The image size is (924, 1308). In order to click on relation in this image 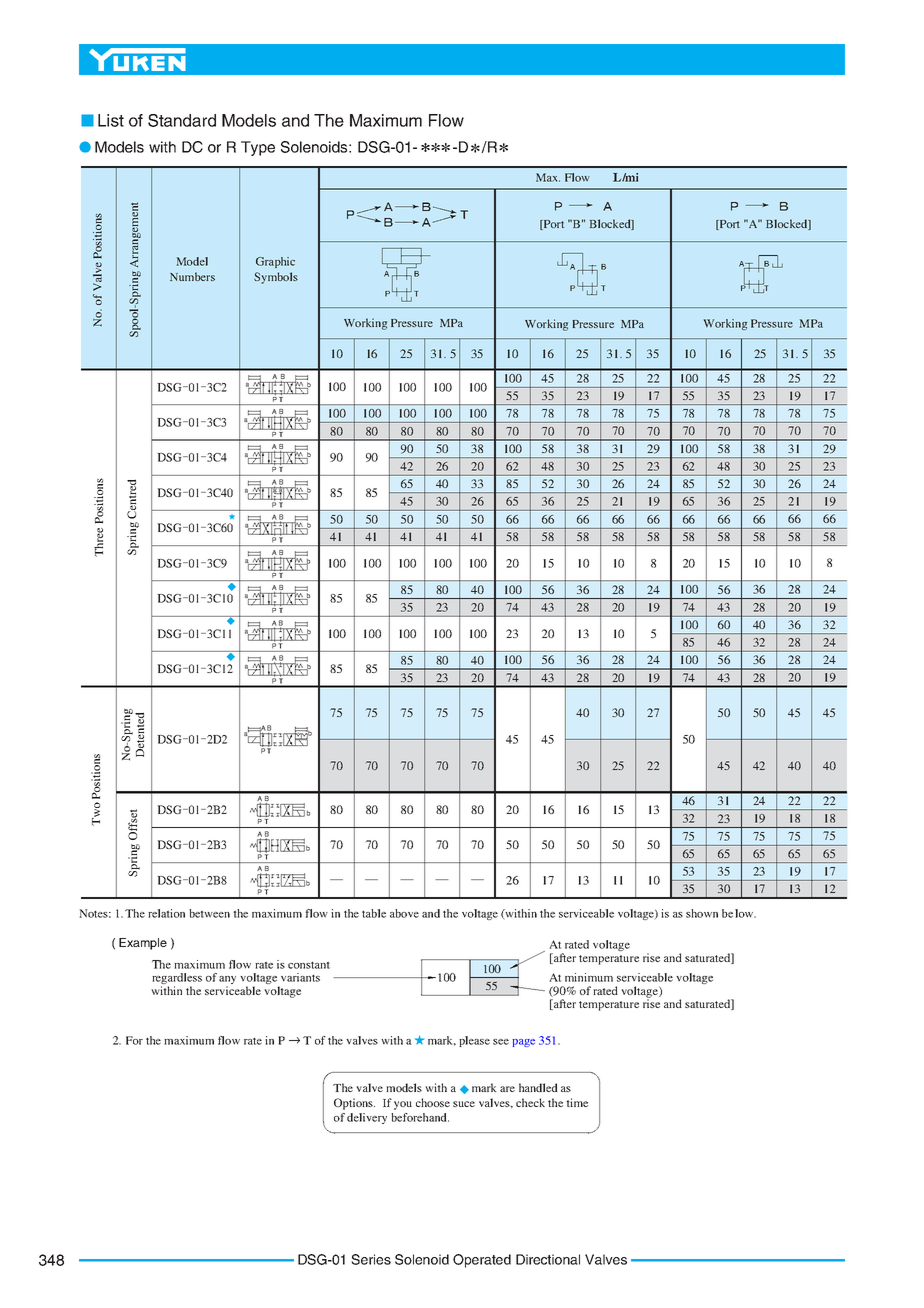, I will do `click(166, 913)`.
